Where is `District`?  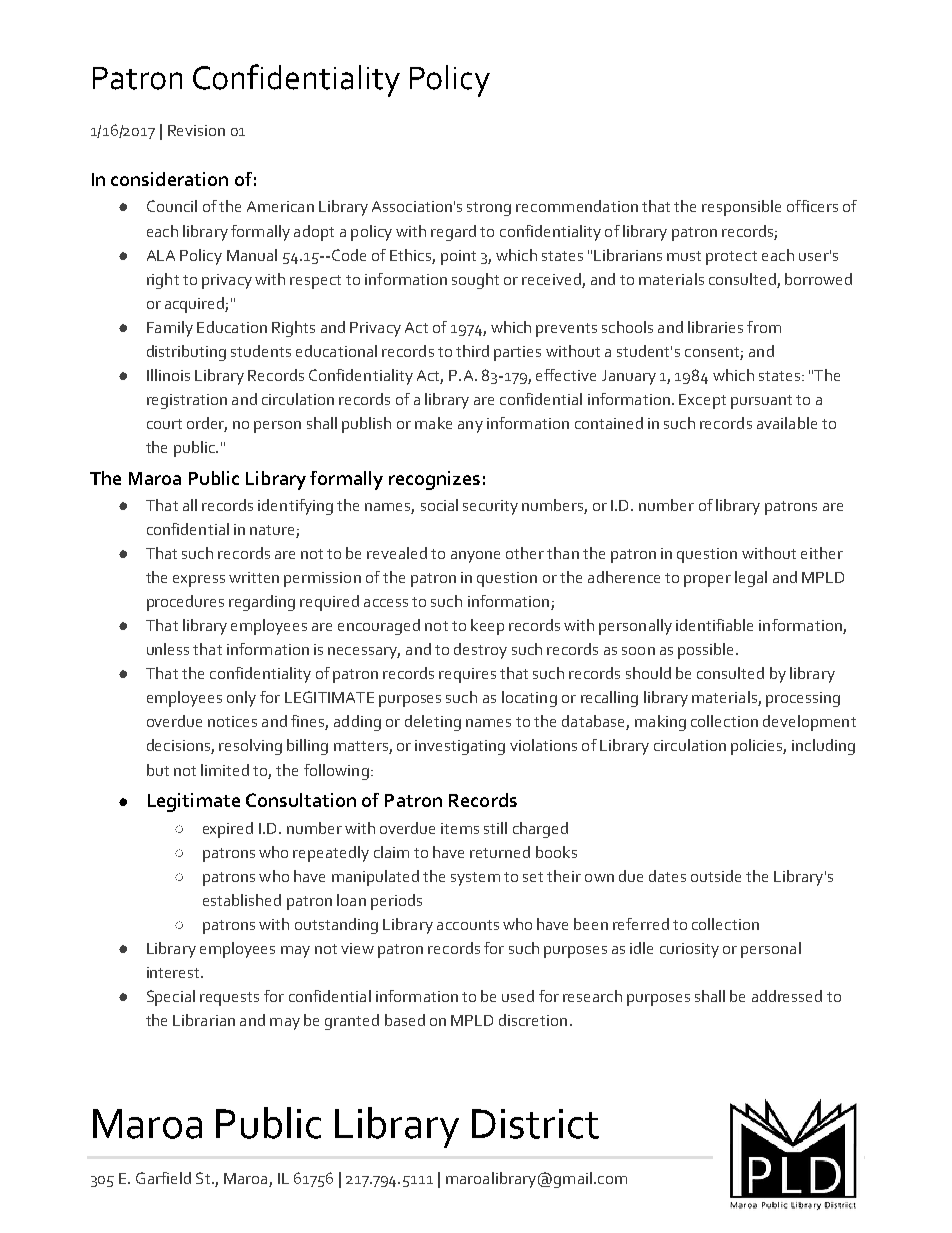 District is located at coordinates (535, 1124).
